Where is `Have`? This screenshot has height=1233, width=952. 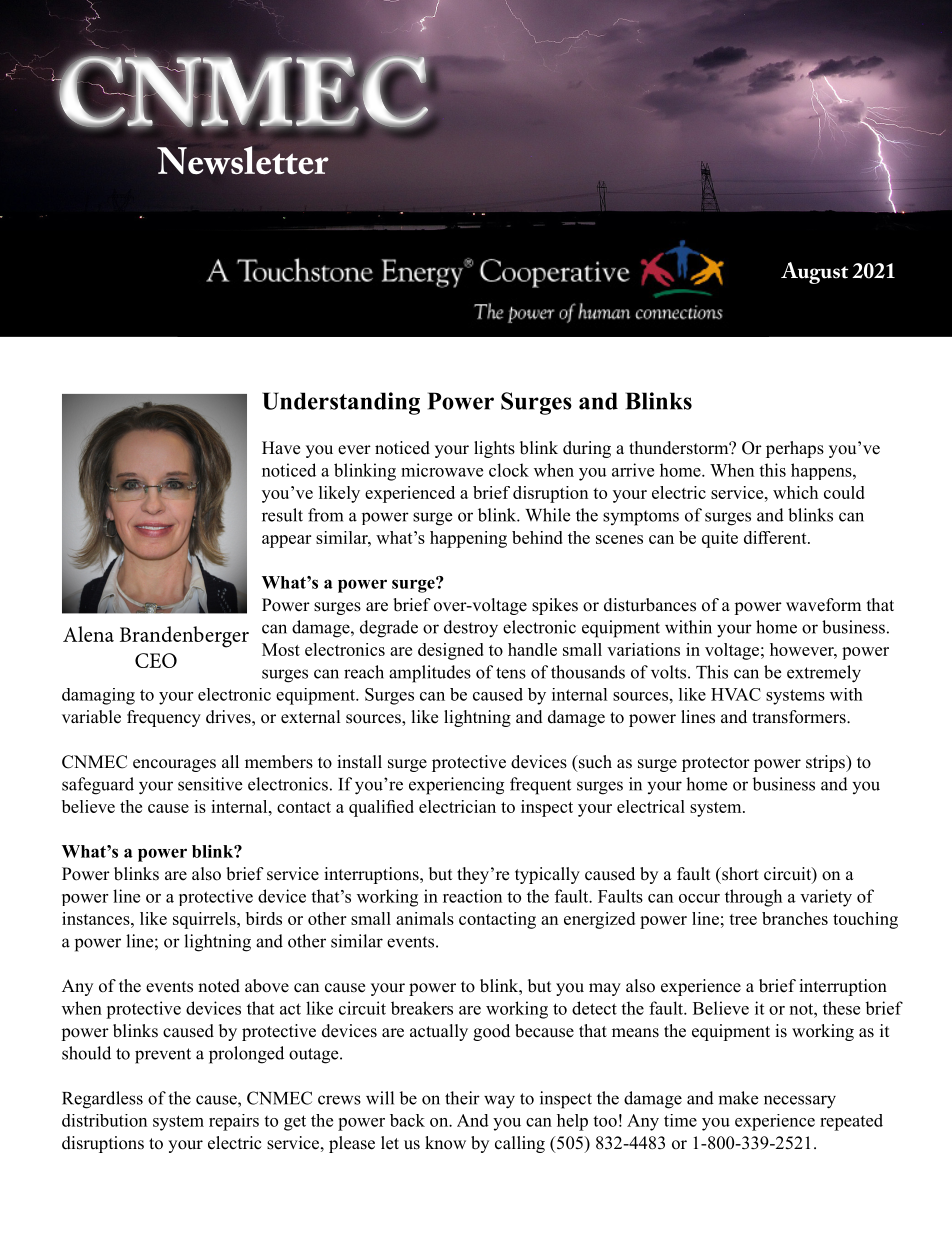 Have is located at coordinates (281, 448).
